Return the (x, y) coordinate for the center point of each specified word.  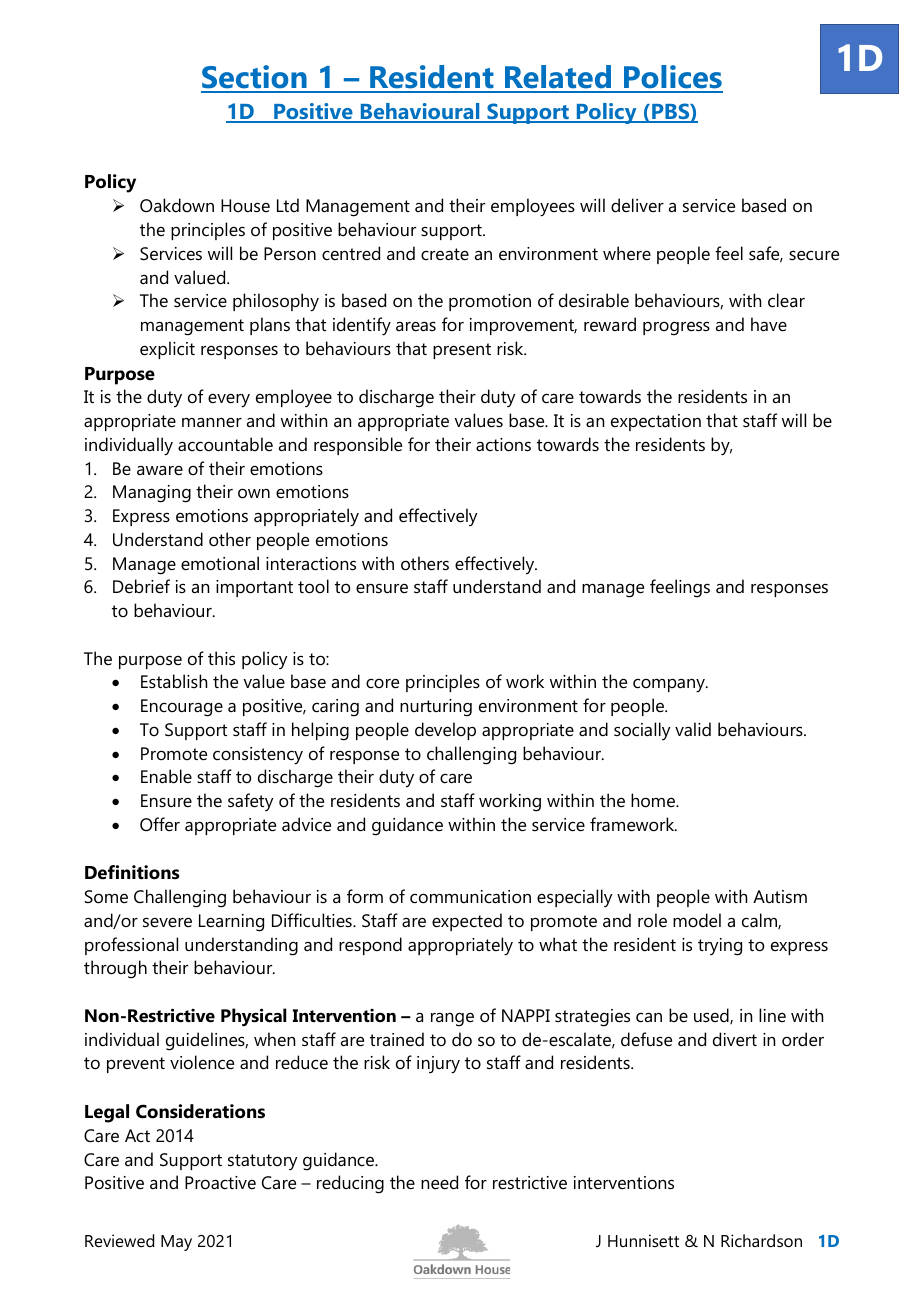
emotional (220, 563)
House (245, 206)
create (445, 254)
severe (167, 923)
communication (470, 897)
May (176, 1243)
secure (814, 255)
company (670, 686)
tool (313, 586)
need (439, 1182)
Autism (780, 896)
